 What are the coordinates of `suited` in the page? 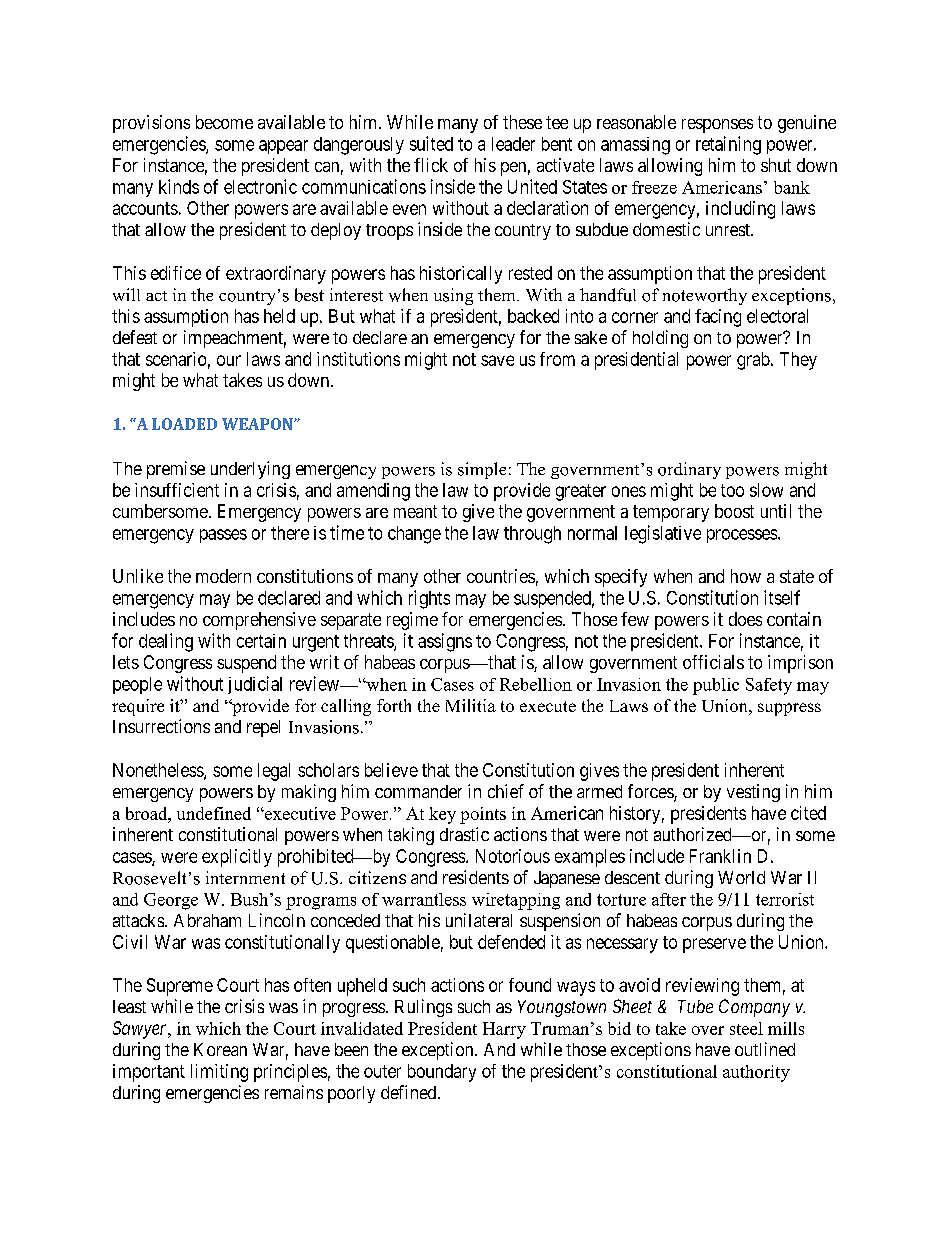 It's located at (431, 143).
